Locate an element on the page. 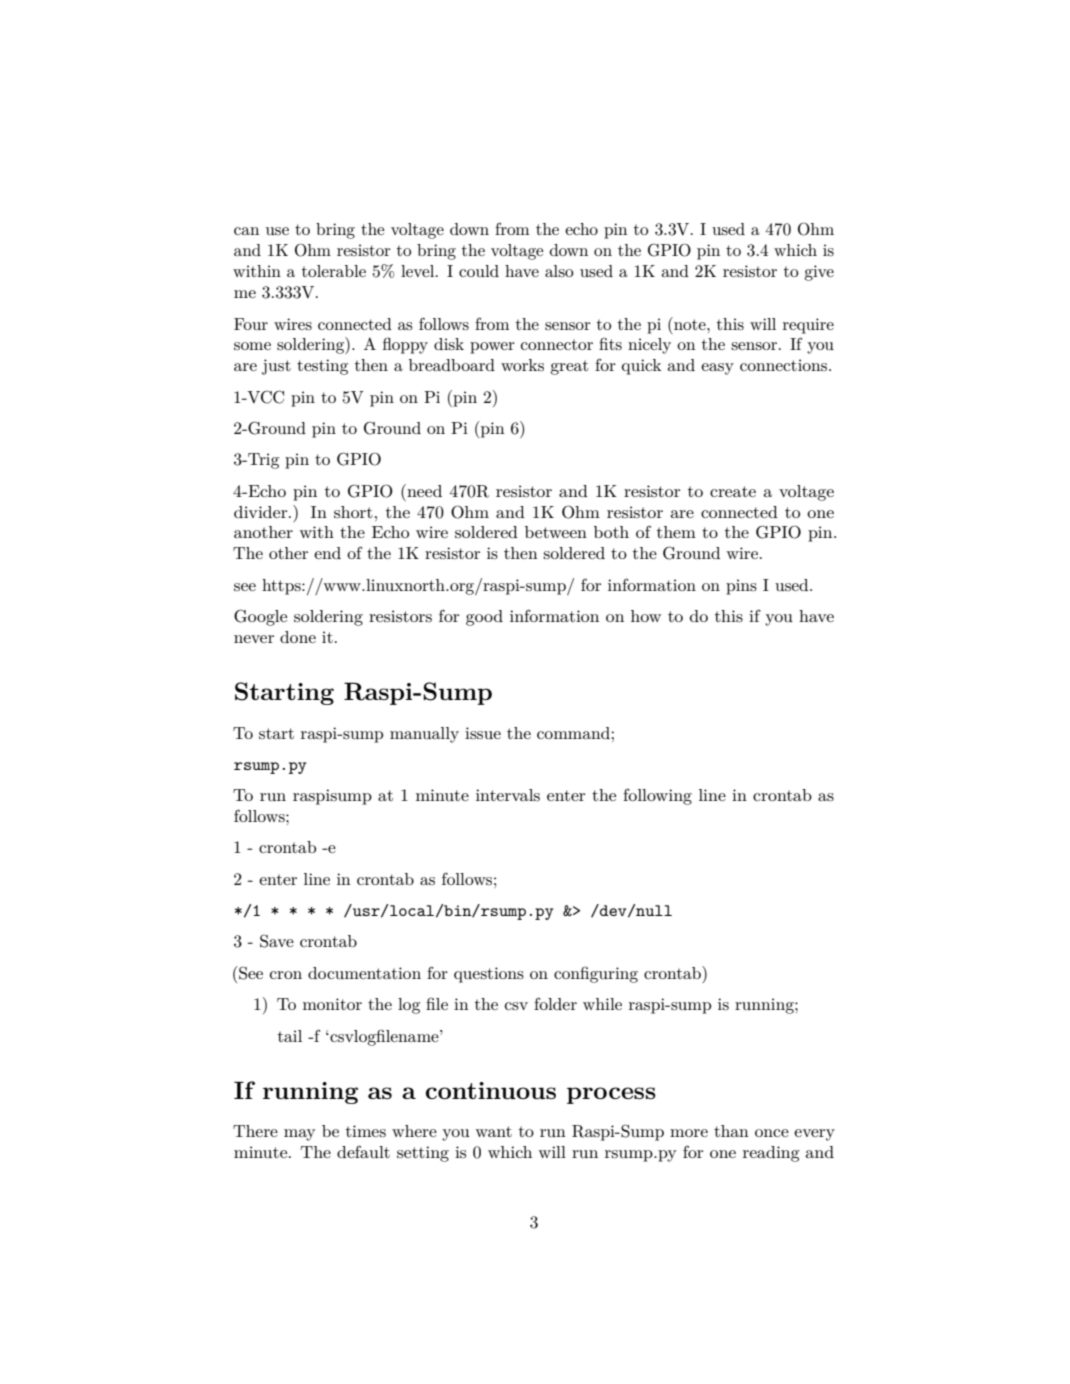 The width and height of the image is (1070, 1384). tolerable is located at coordinates (334, 271).
